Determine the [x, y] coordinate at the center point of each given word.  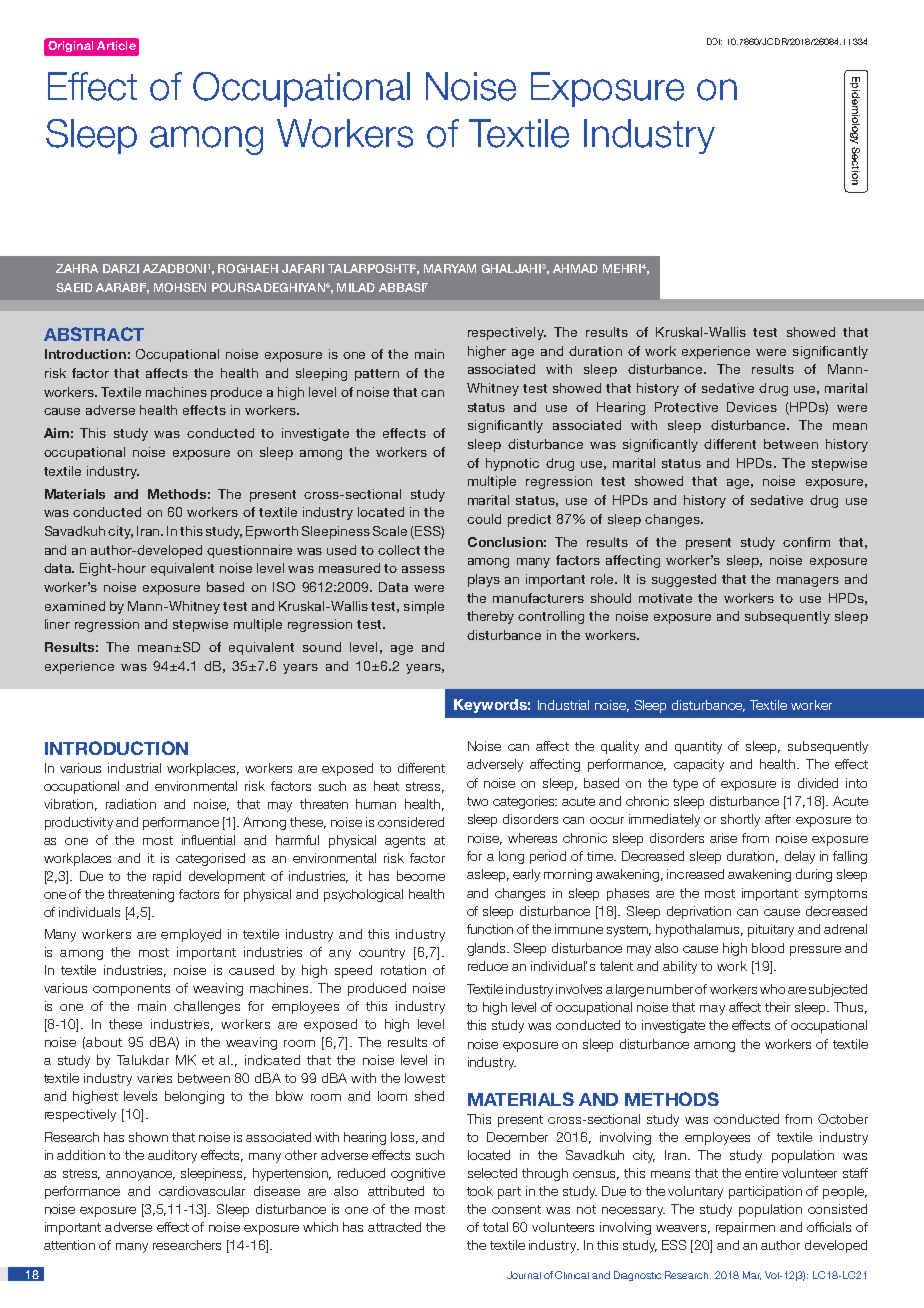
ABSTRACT [94, 334]
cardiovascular [202, 1191]
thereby [490, 617]
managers [808, 582]
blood [768, 948]
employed [191, 935]
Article [116, 45]
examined [75, 606]
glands [488, 949]
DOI [714, 41]
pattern [377, 375]
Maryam [450, 268]
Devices [752, 407]
